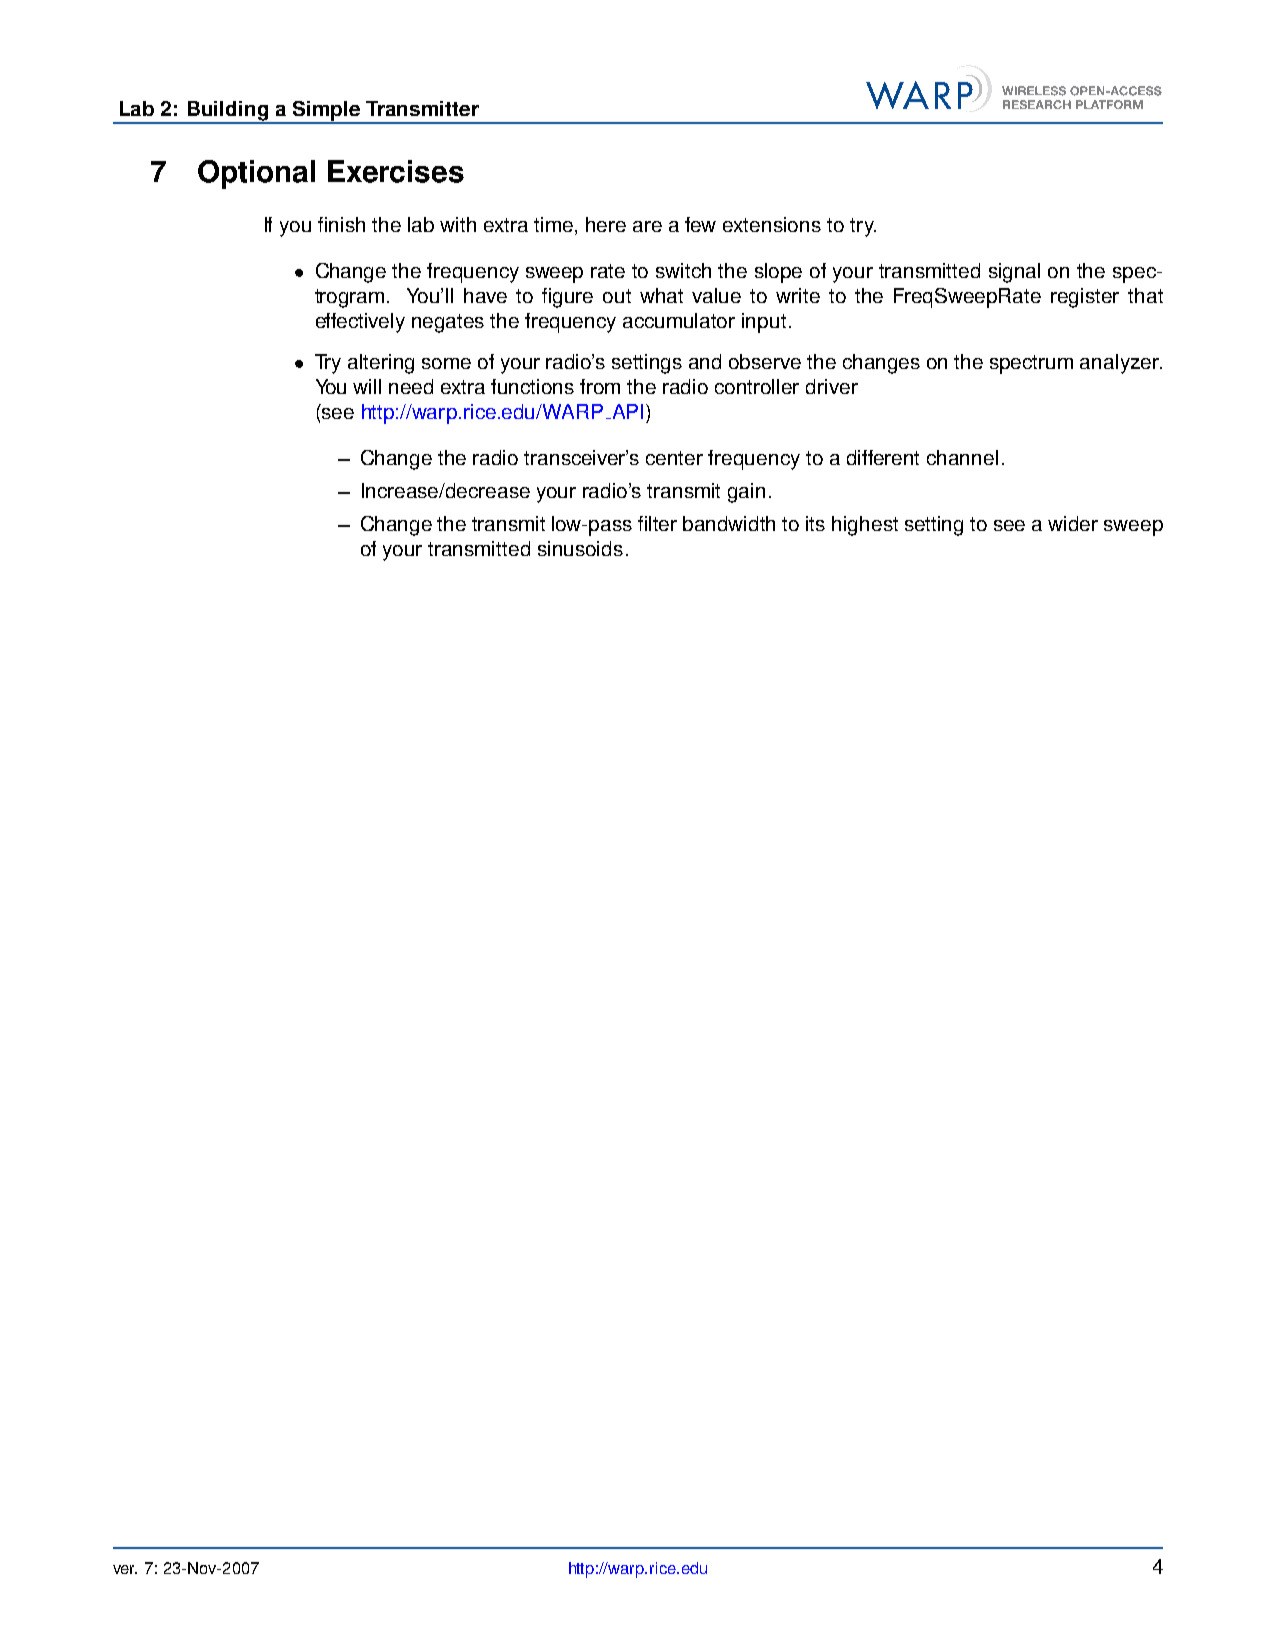 This image has height=1652, width=1276. I want to click on filter, so click(657, 523).
